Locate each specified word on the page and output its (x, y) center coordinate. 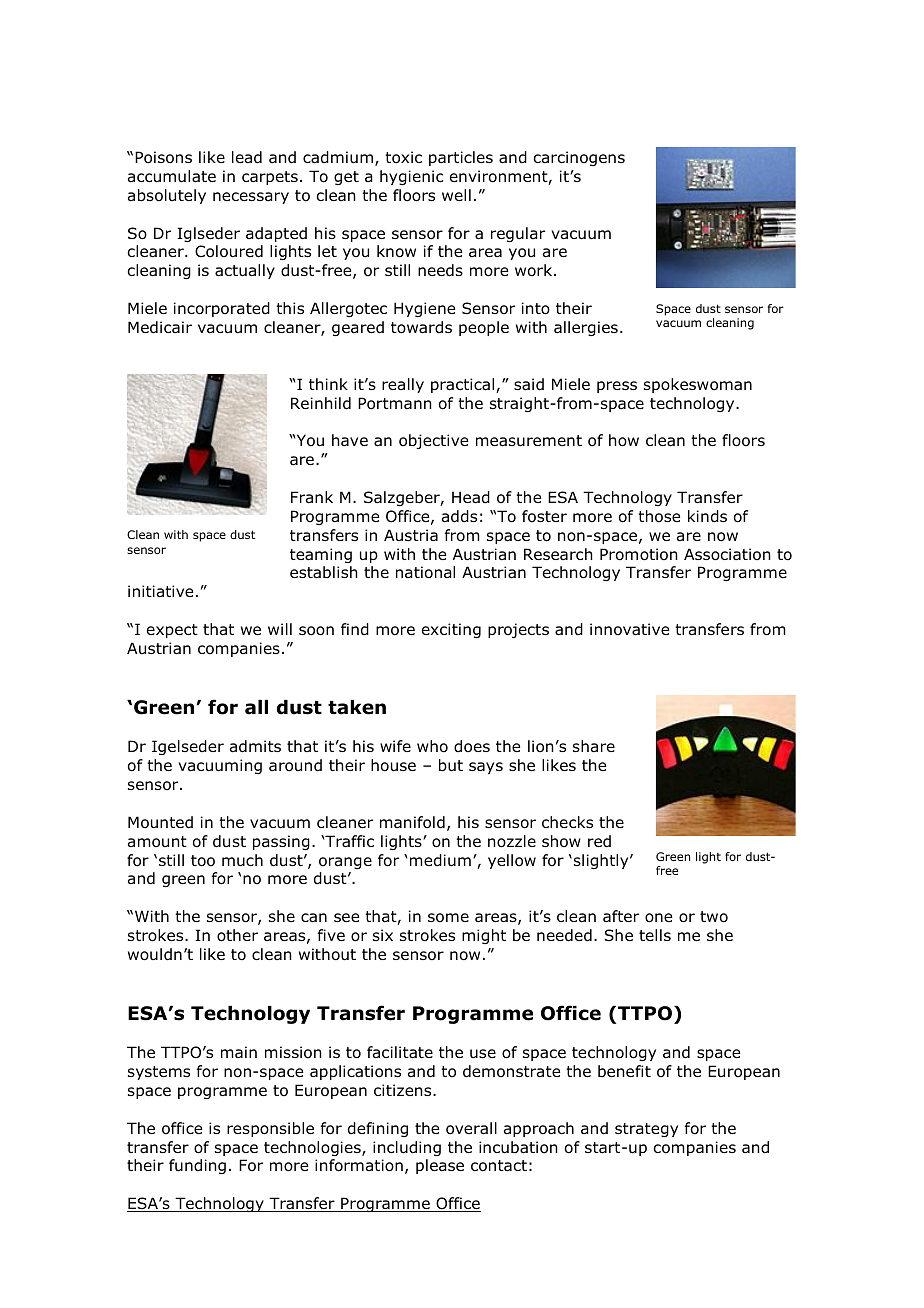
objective (433, 441)
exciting (451, 630)
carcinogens (579, 158)
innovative (629, 629)
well (456, 195)
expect (172, 631)
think (328, 384)
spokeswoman (698, 385)
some (448, 918)
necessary (251, 198)
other (237, 935)
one (658, 918)
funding (197, 1166)
